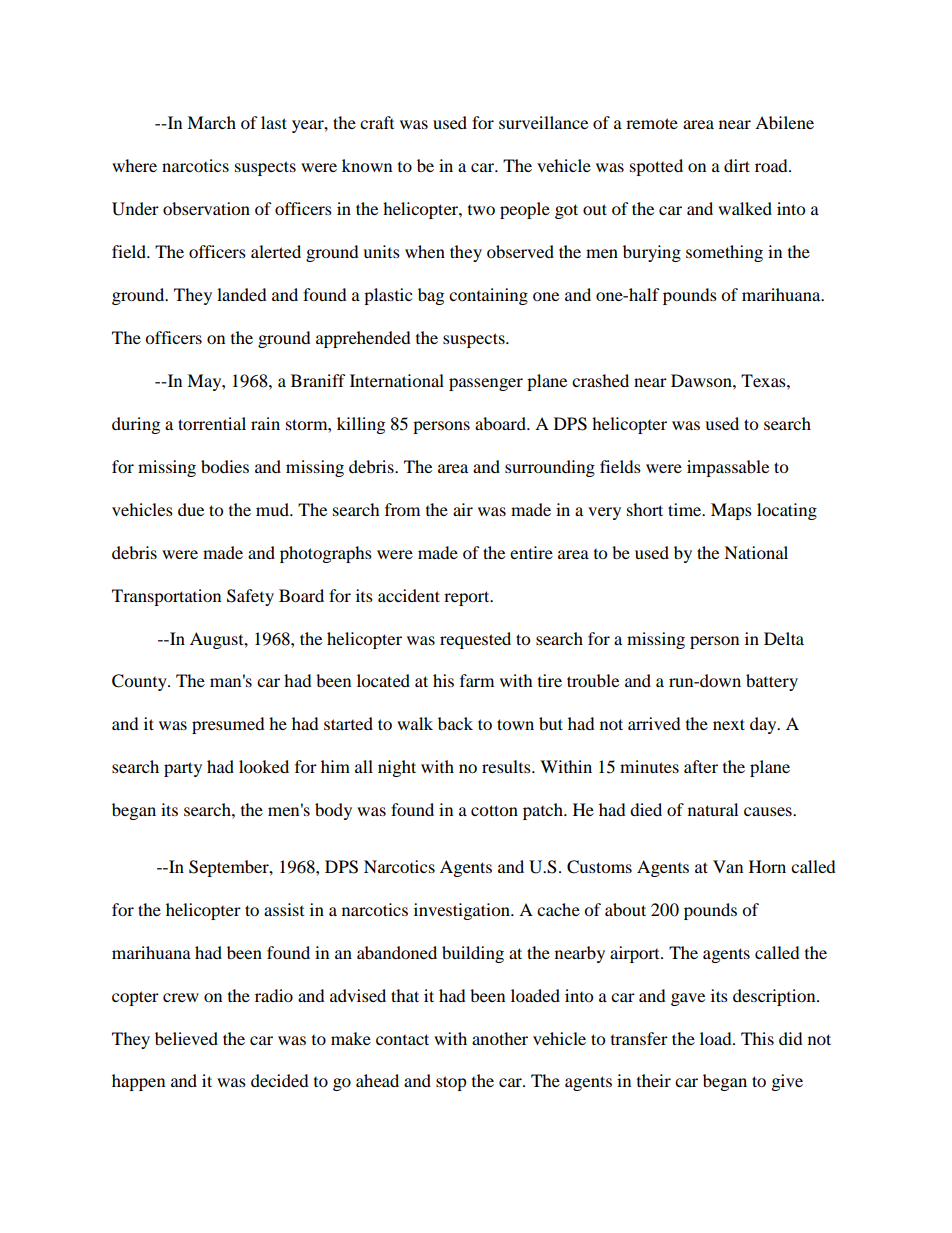 The image size is (952, 1233). What do you see at coordinates (225, 466) in the screenshot?
I see `bodies` at bounding box center [225, 466].
